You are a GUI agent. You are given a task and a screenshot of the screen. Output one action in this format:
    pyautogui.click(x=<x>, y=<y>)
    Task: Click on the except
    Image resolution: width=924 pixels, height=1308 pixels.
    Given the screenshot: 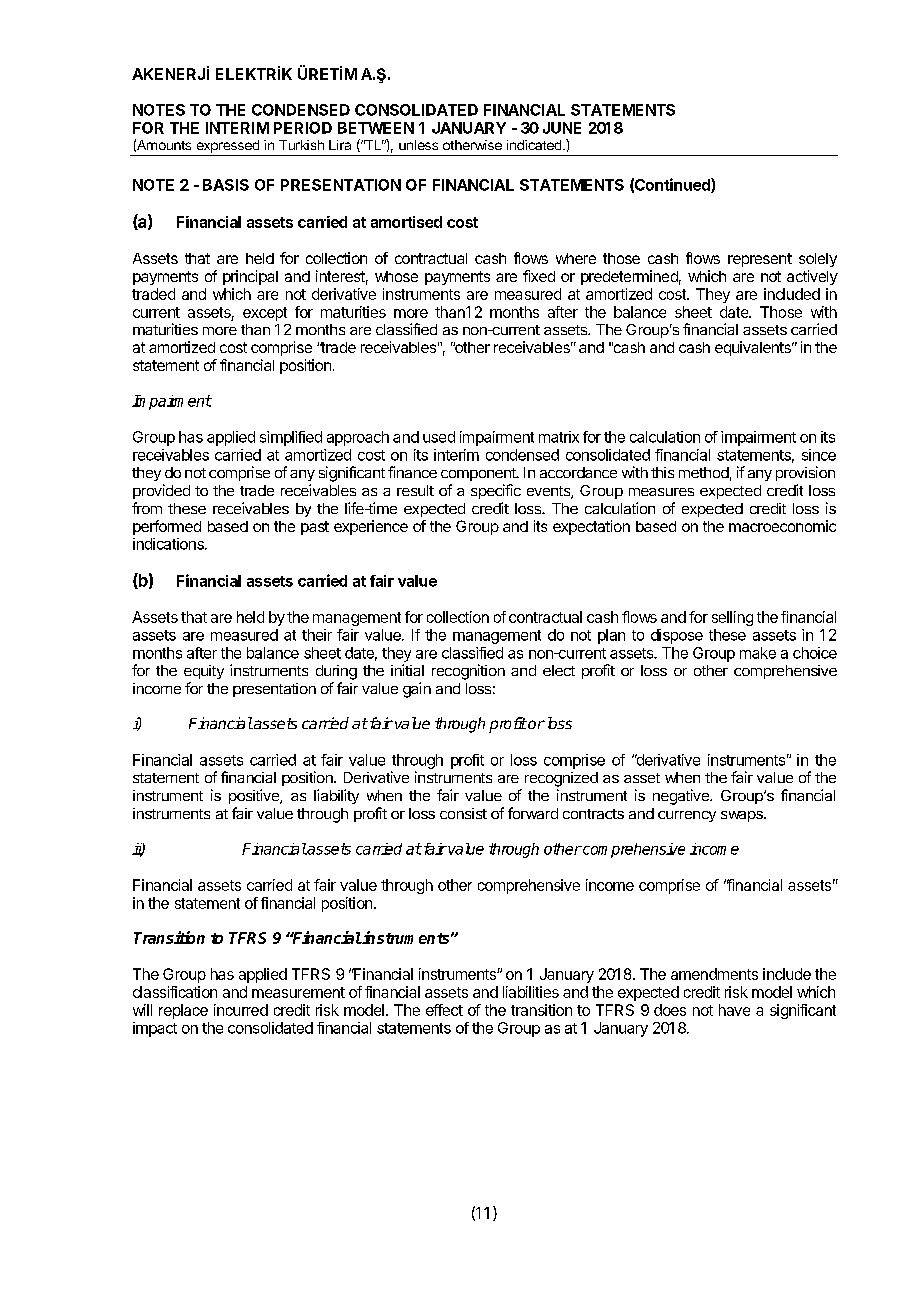 What is the action you would take?
    pyautogui.click(x=265, y=314)
